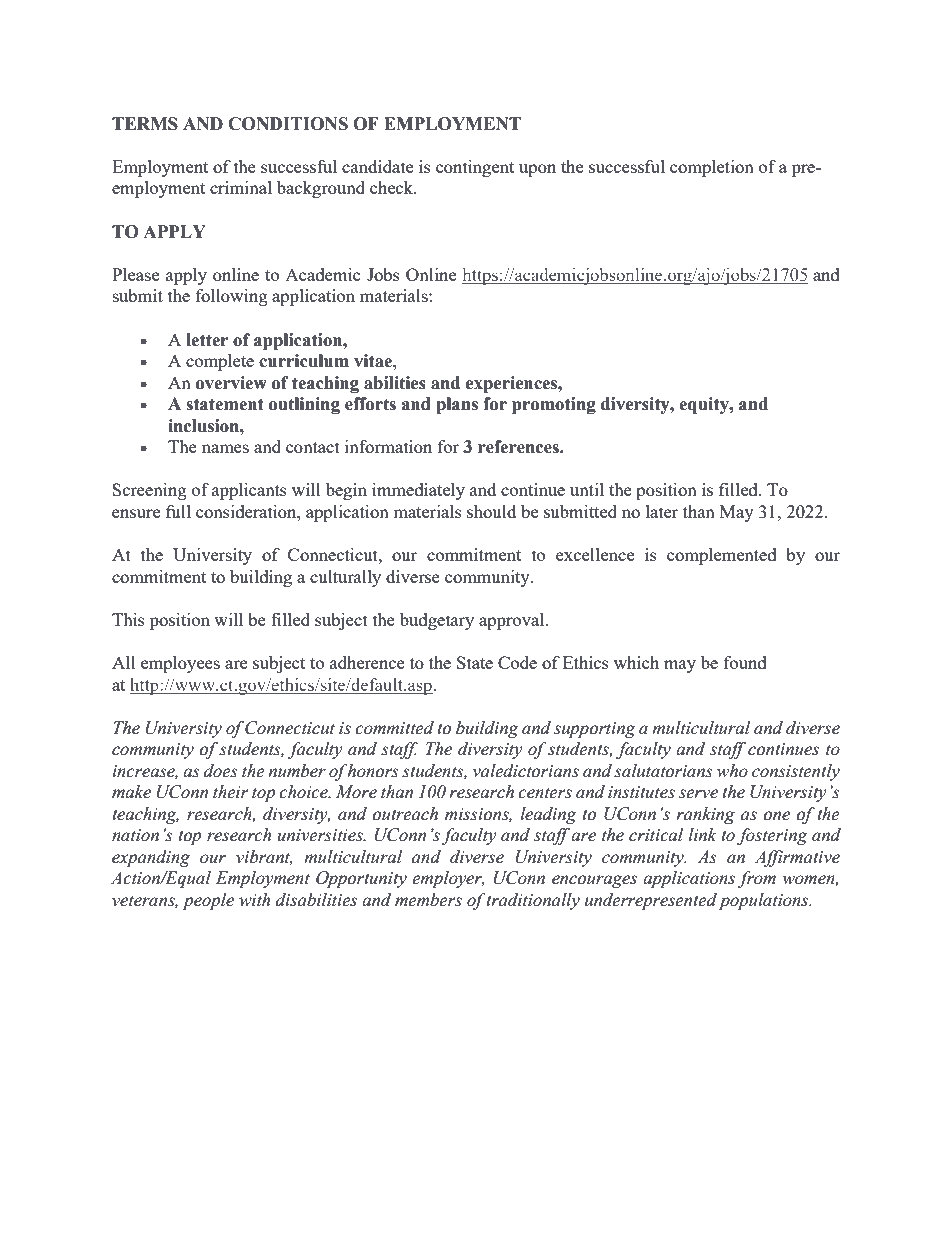 The width and height of the image is (952, 1233). I want to click on full, so click(178, 511).
